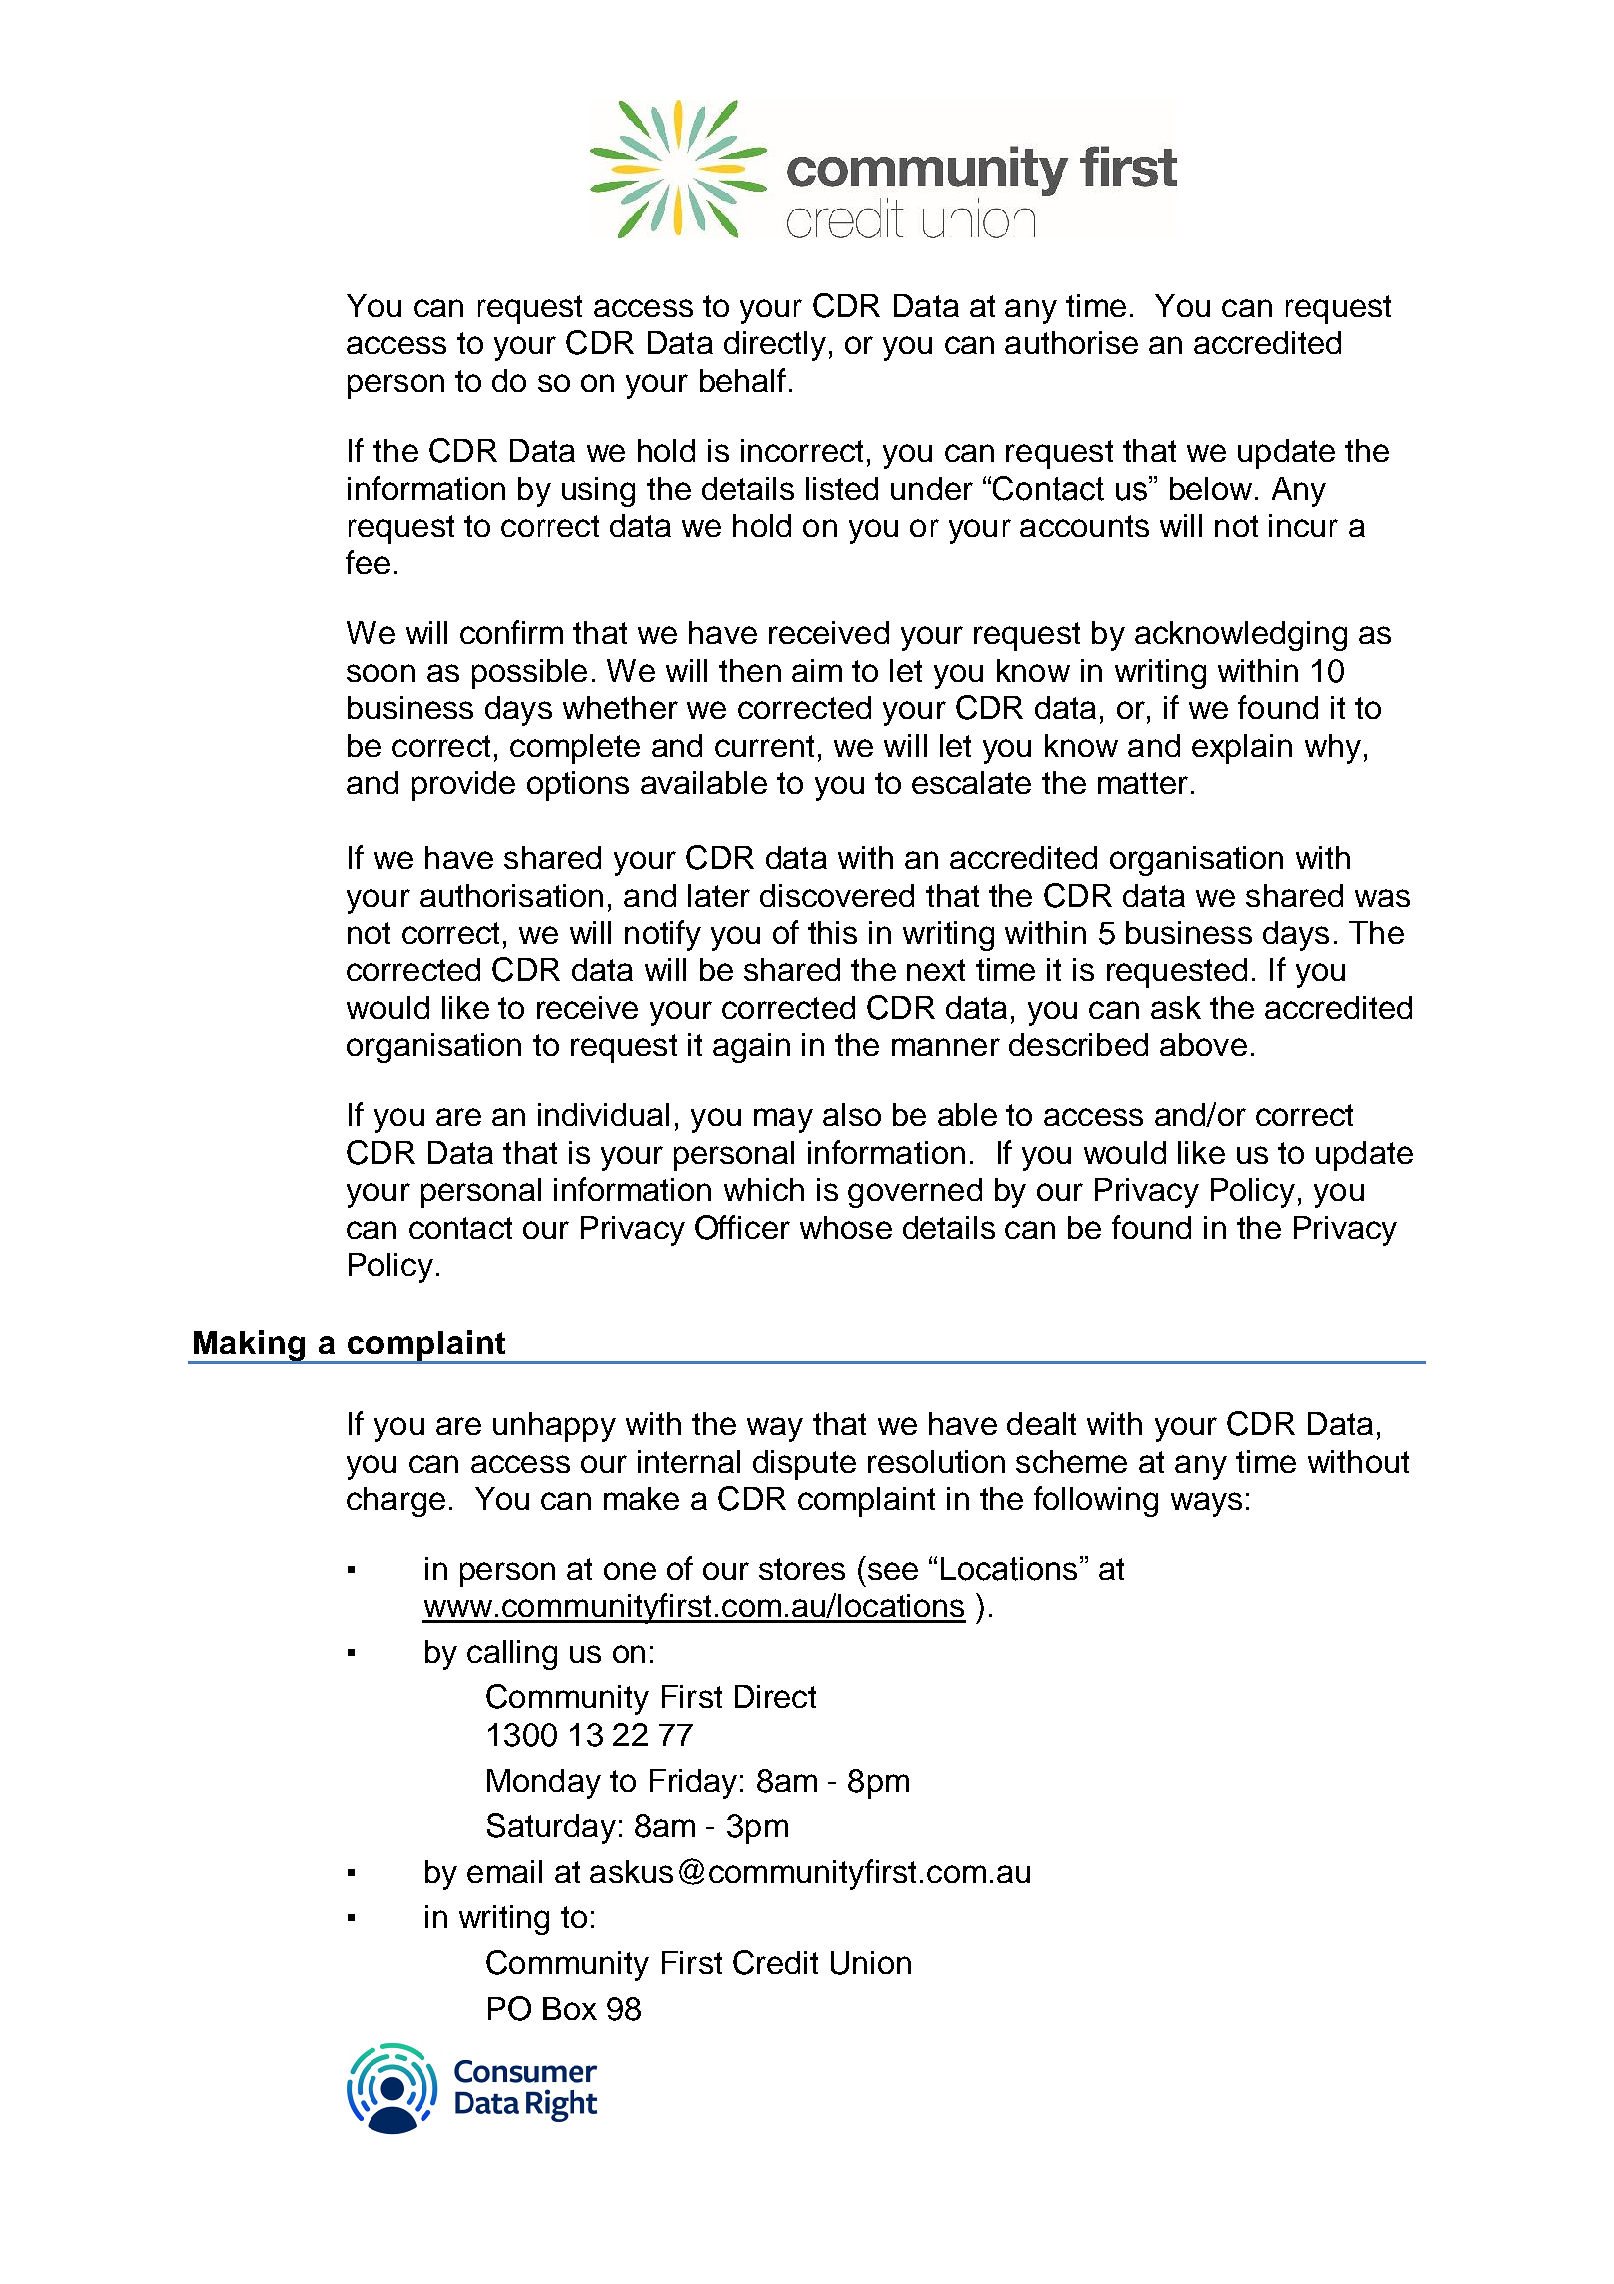 The image size is (1614, 2284). I want to click on fee, so click(368, 562).
